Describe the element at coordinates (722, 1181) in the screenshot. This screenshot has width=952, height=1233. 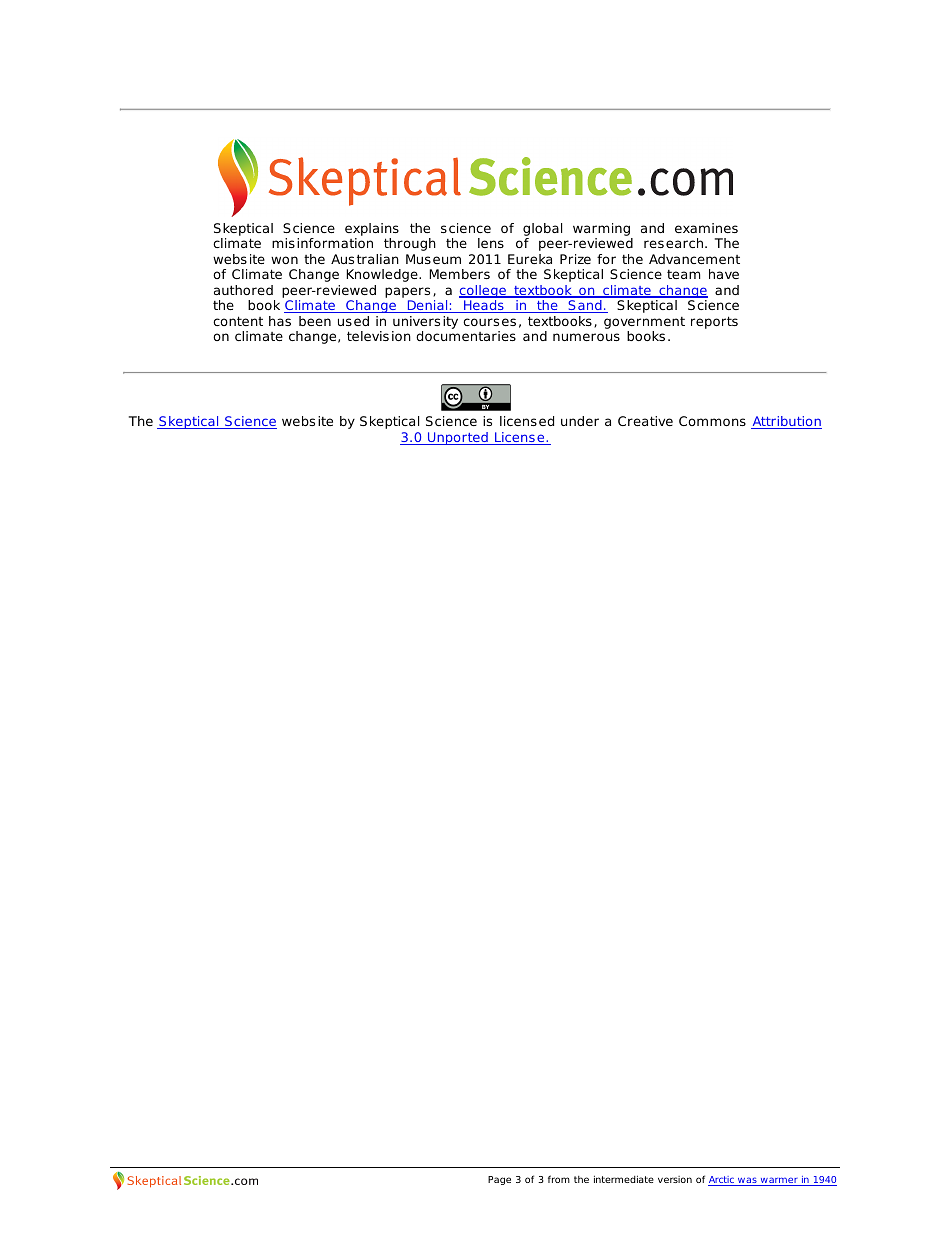
I see `Arctic` at that location.
